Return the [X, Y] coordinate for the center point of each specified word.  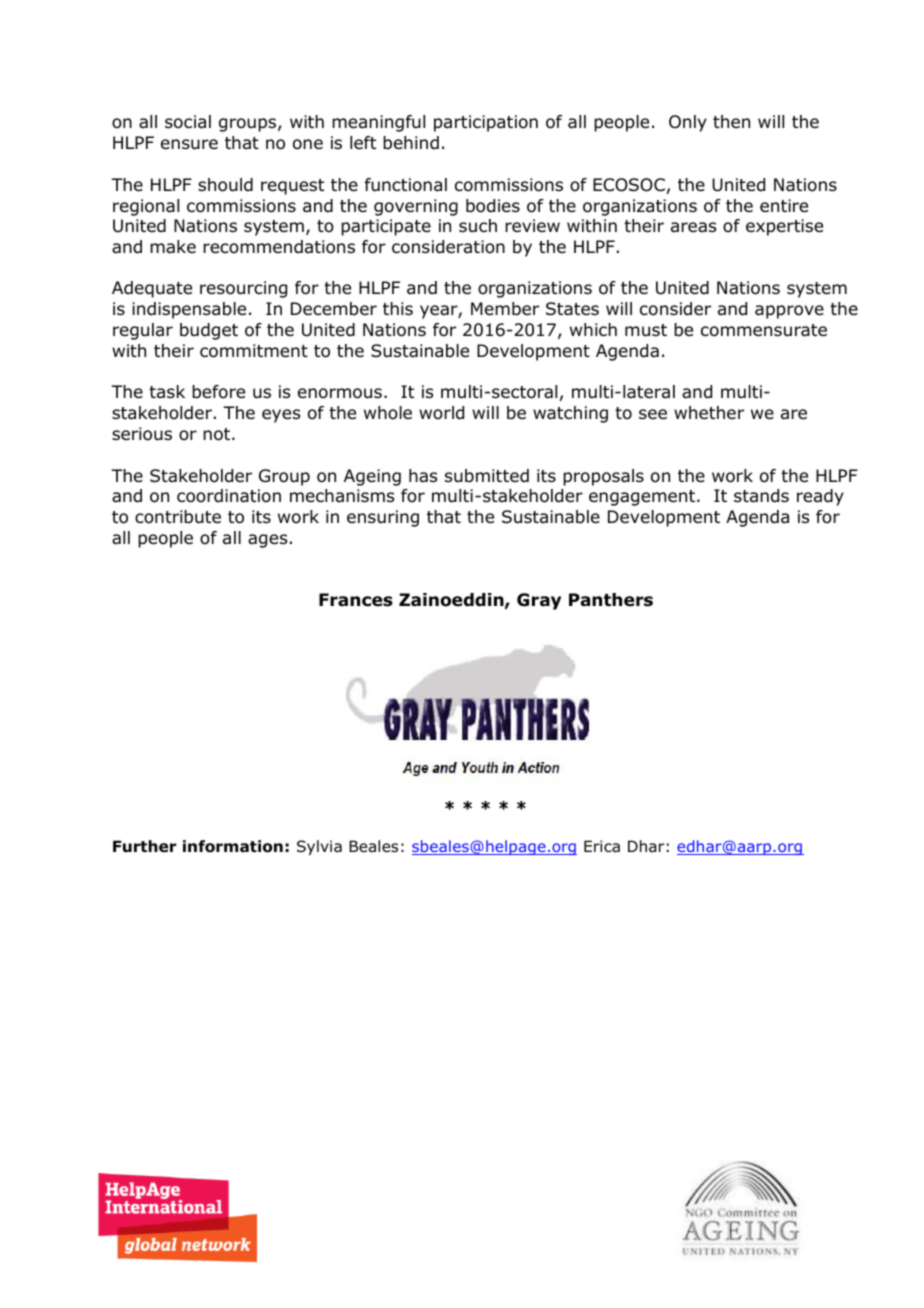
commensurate [764, 330]
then [731, 121]
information [233, 846]
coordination [229, 496]
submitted [487, 476]
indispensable [189, 310]
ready [820, 497]
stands [761, 496]
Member [505, 309]
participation [486, 123]
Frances [356, 600]
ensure [189, 144]
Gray [539, 601]
